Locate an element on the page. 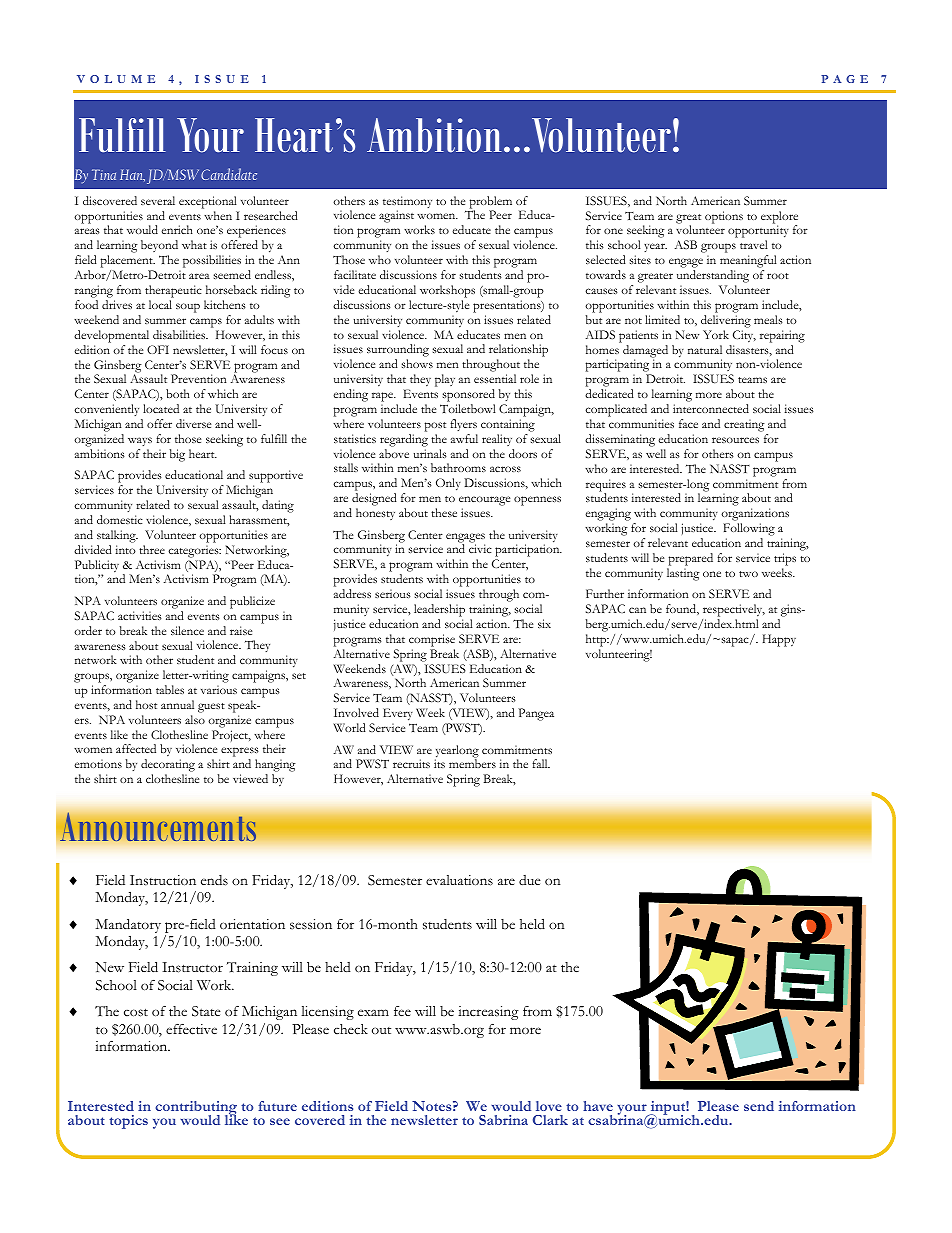 The height and width of the document is (1233, 952). love is located at coordinates (549, 1106).
